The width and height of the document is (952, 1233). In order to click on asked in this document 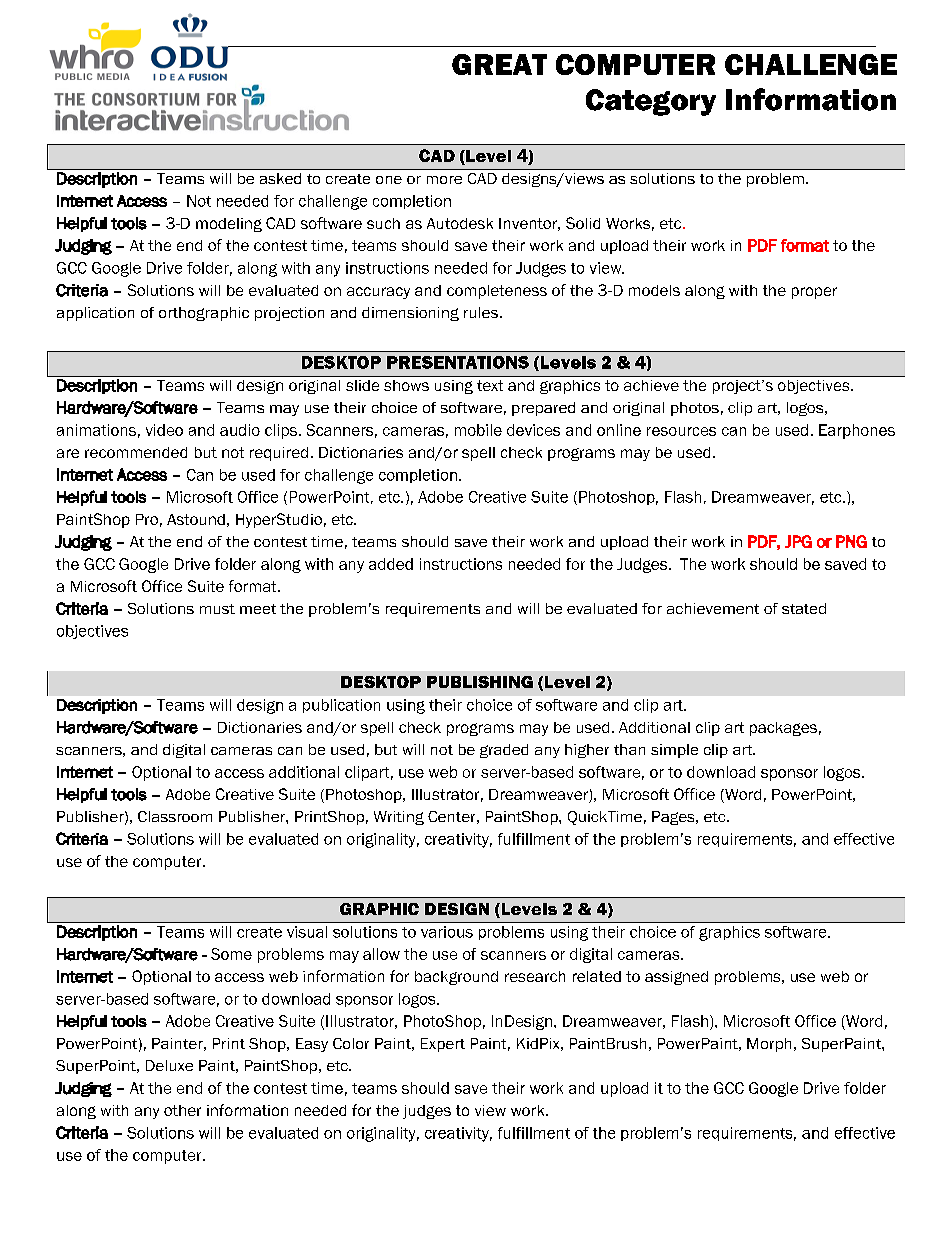, I will do `click(280, 178)`.
